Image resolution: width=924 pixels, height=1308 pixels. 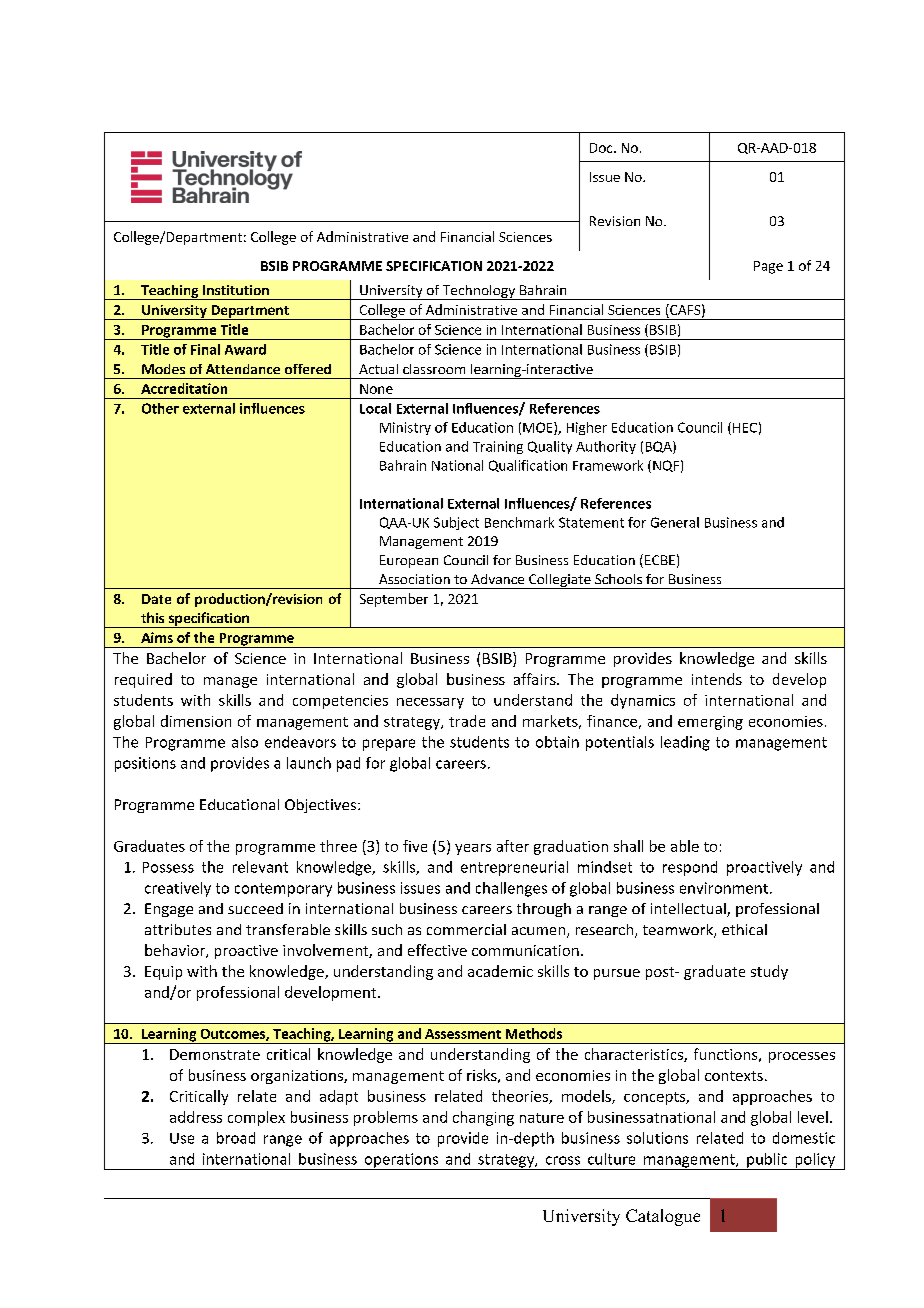 What do you see at coordinates (473, 849) in the screenshot?
I see `years` at bounding box center [473, 849].
